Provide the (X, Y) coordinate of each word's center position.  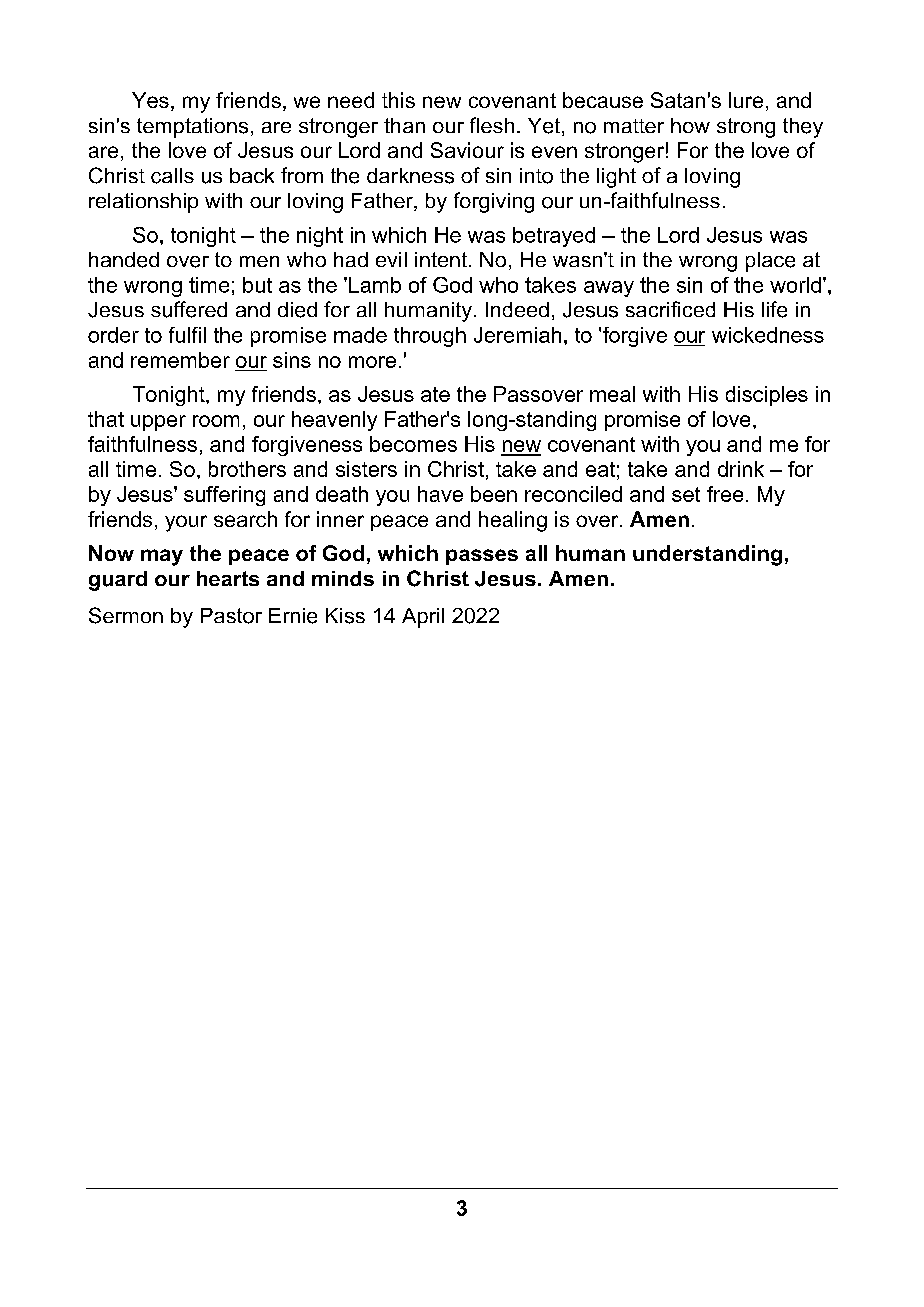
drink (741, 469)
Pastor (231, 616)
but (257, 285)
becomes (413, 444)
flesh (492, 125)
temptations (192, 128)
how (690, 125)
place (770, 262)
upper (158, 423)
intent (442, 259)
